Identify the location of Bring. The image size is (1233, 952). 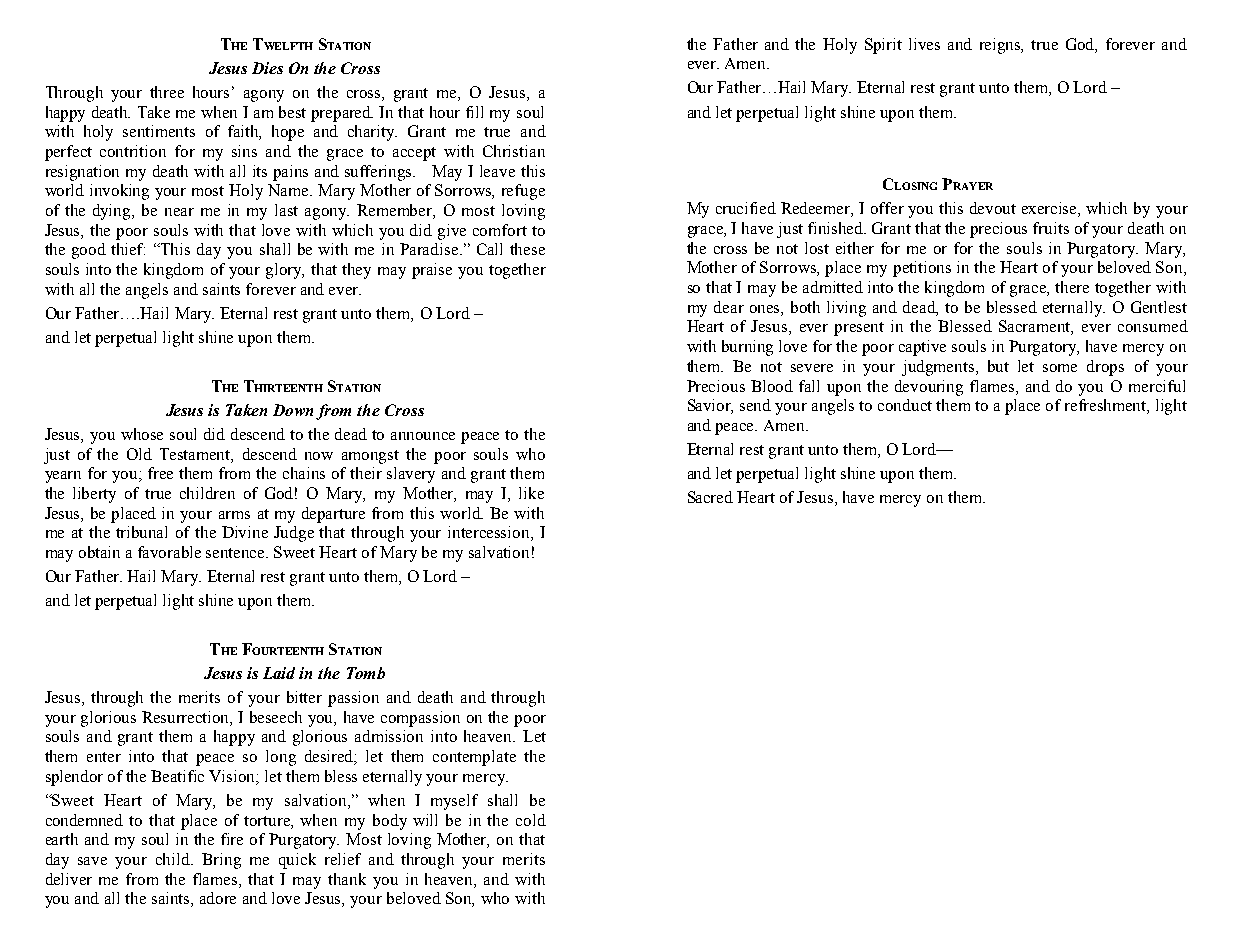
(221, 861).
